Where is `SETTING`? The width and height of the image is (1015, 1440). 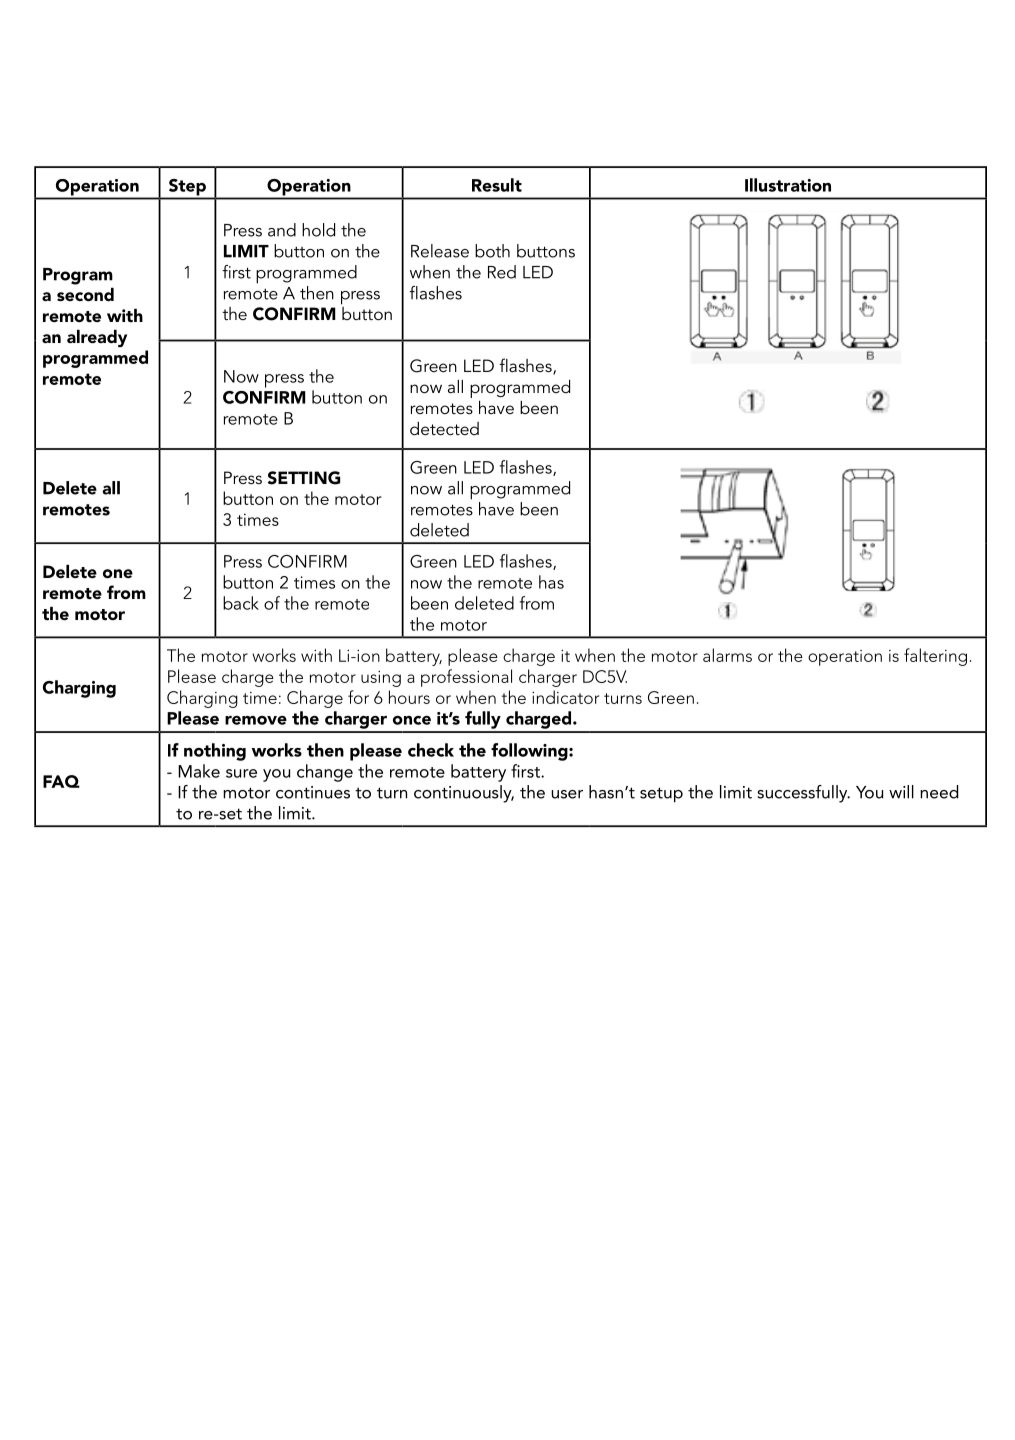
SETTING is located at coordinates (304, 478).
